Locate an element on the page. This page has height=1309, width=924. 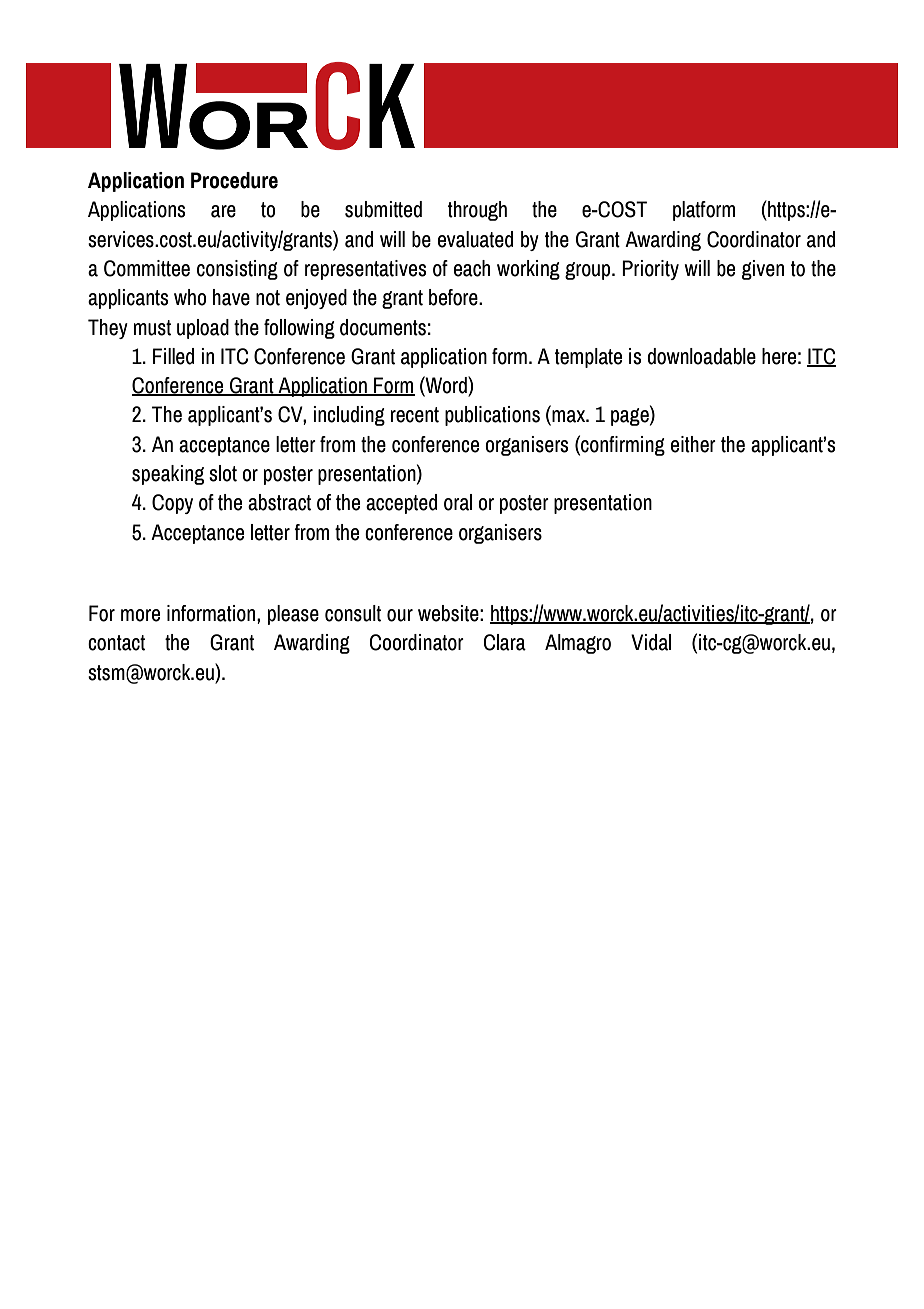
are is located at coordinates (223, 211).
